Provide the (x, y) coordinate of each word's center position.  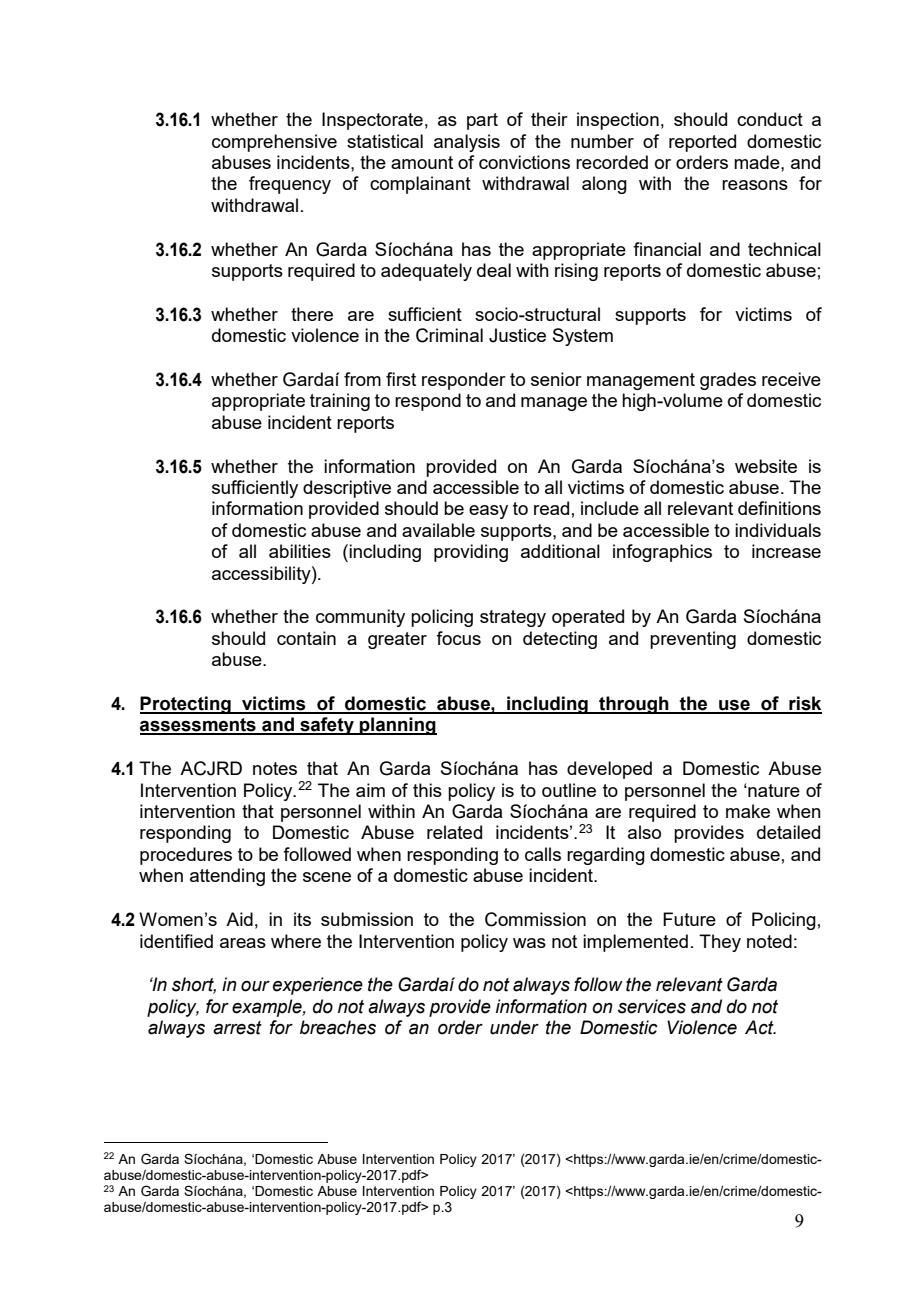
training (340, 402)
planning (397, 726)
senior (556, 379)
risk (804, 704)
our (255, 986)
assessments (199, 726)
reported (702, 143)
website (766, 466)
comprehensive (274, 143)
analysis (467, 143)
